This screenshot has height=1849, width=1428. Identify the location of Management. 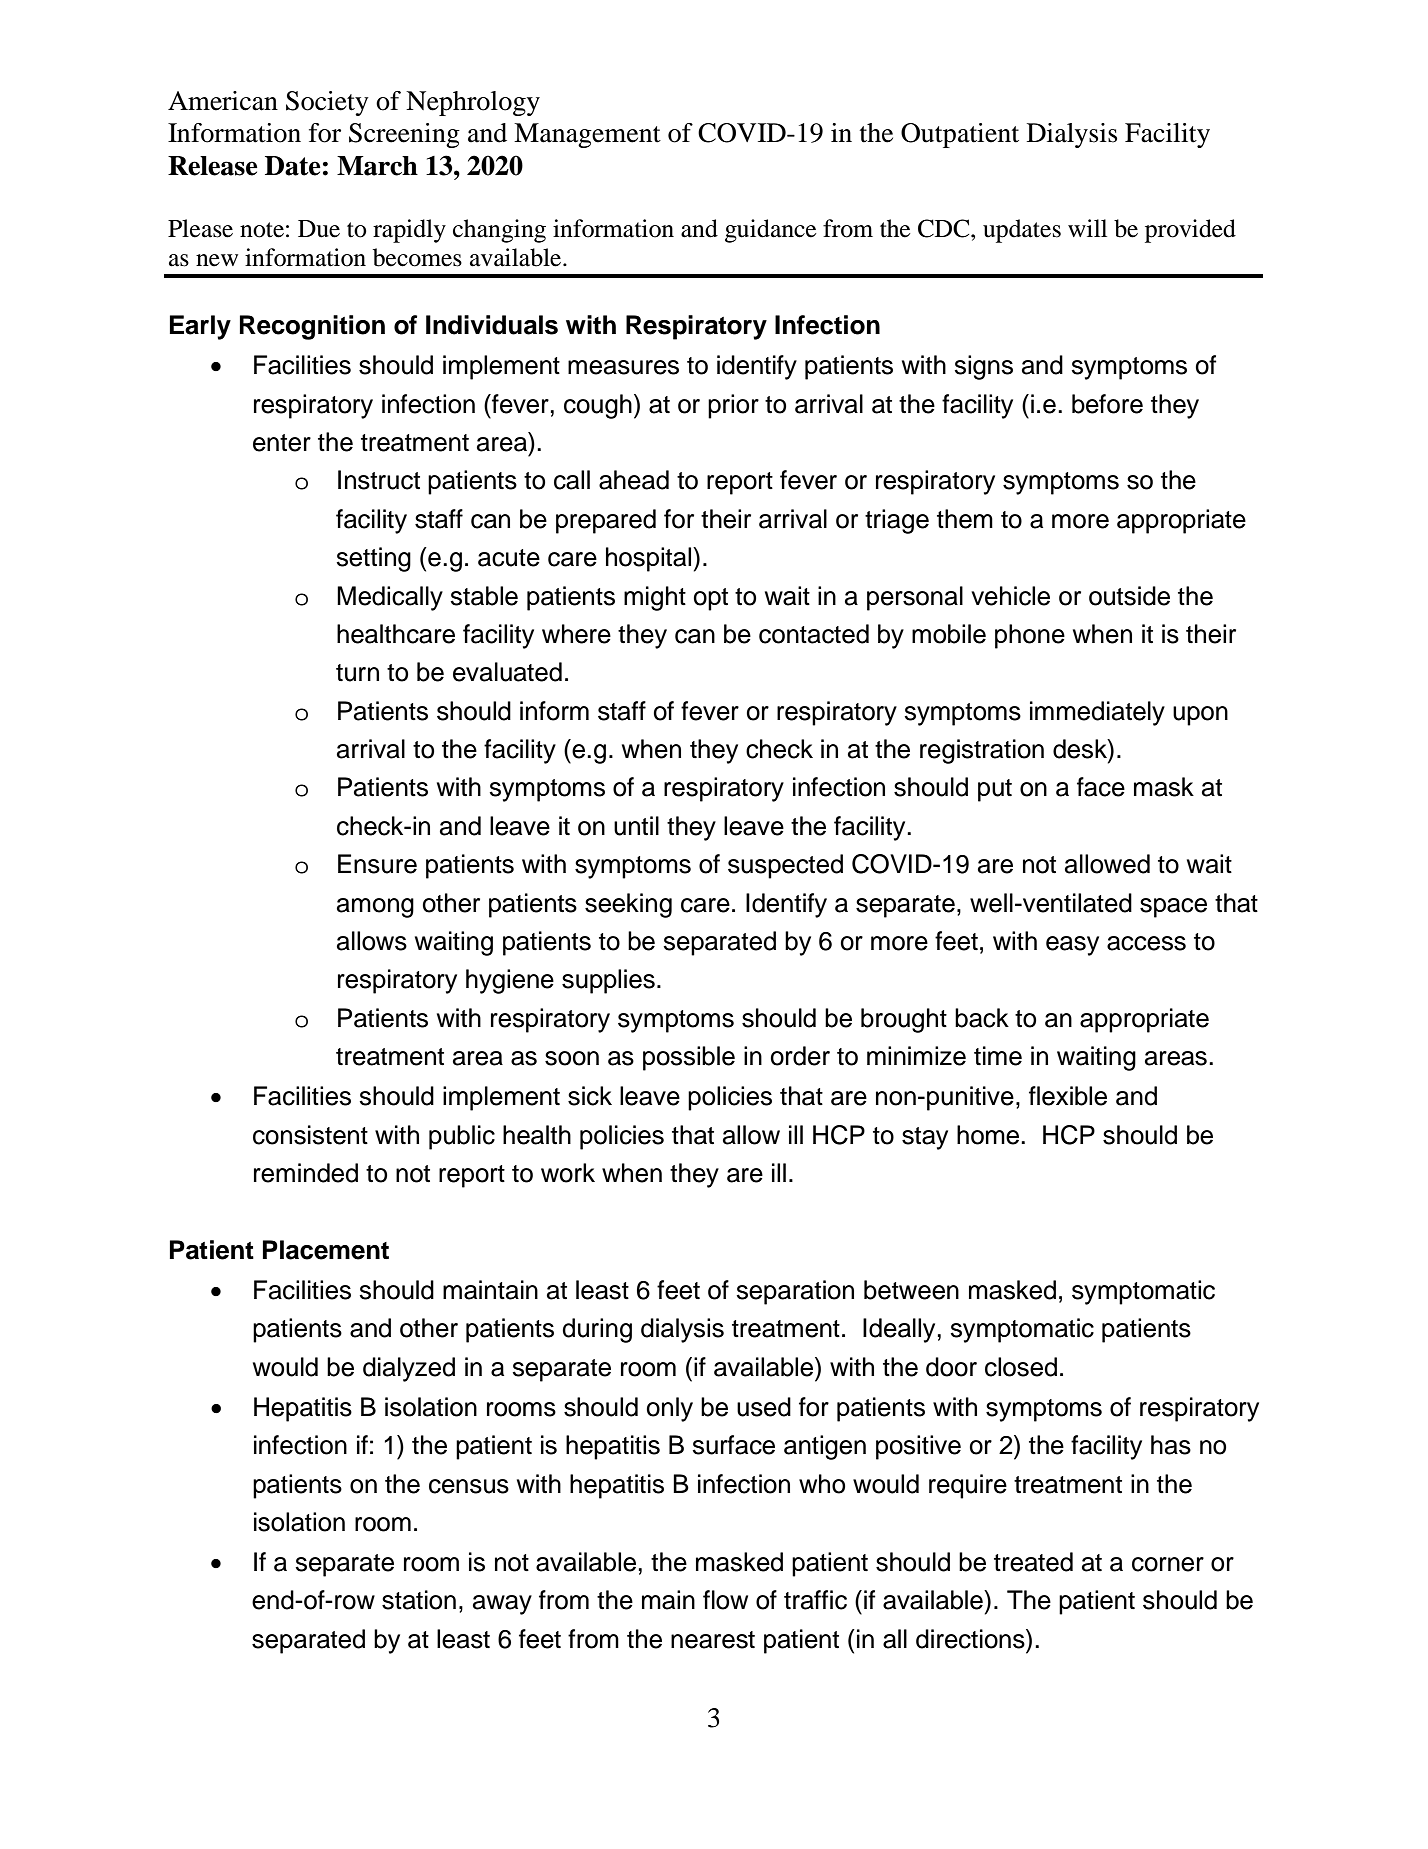
(587, 135).
